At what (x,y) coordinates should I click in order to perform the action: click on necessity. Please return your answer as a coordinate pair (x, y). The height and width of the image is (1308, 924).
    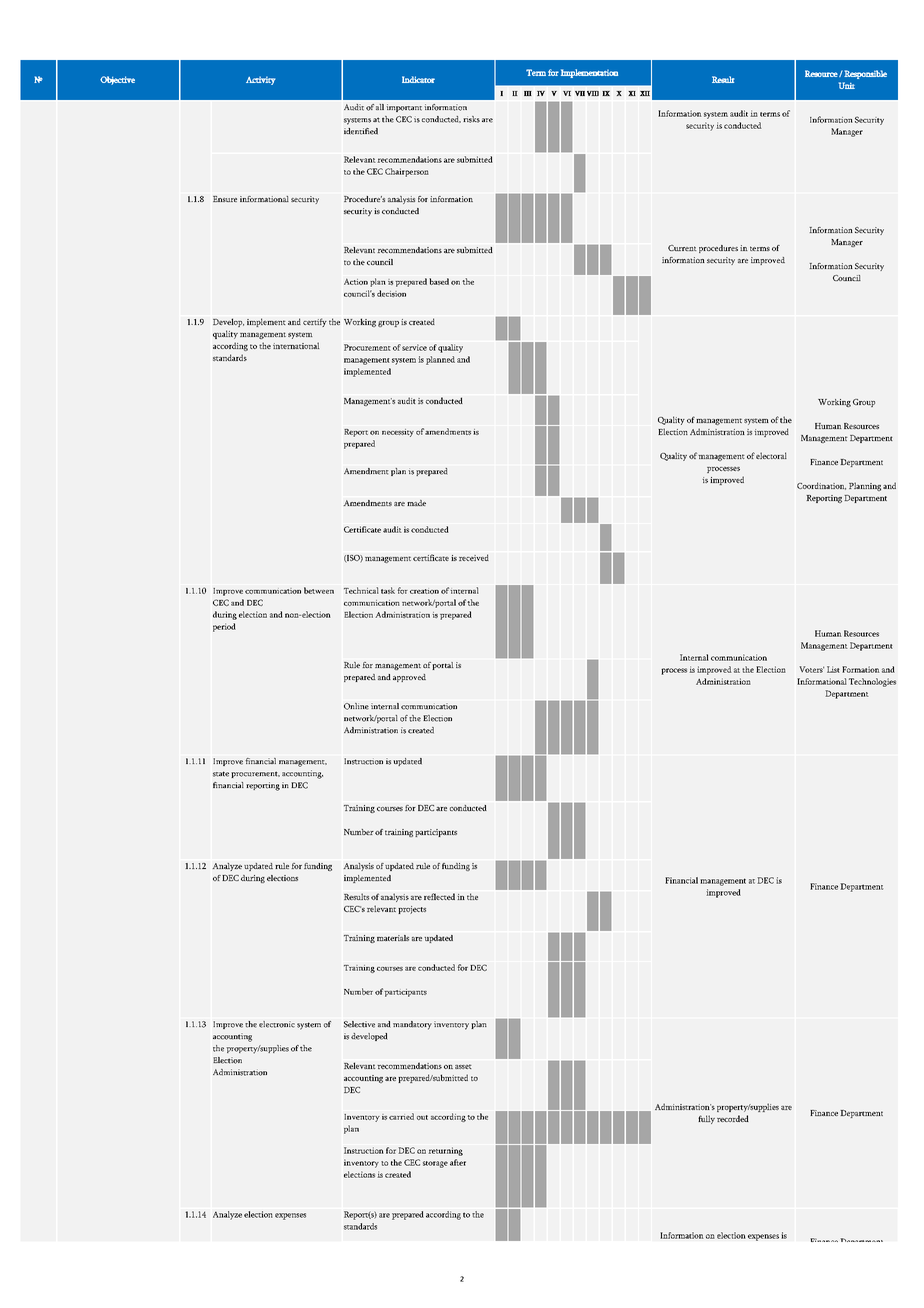
    Looking at the image, I should click on (398, 433).
